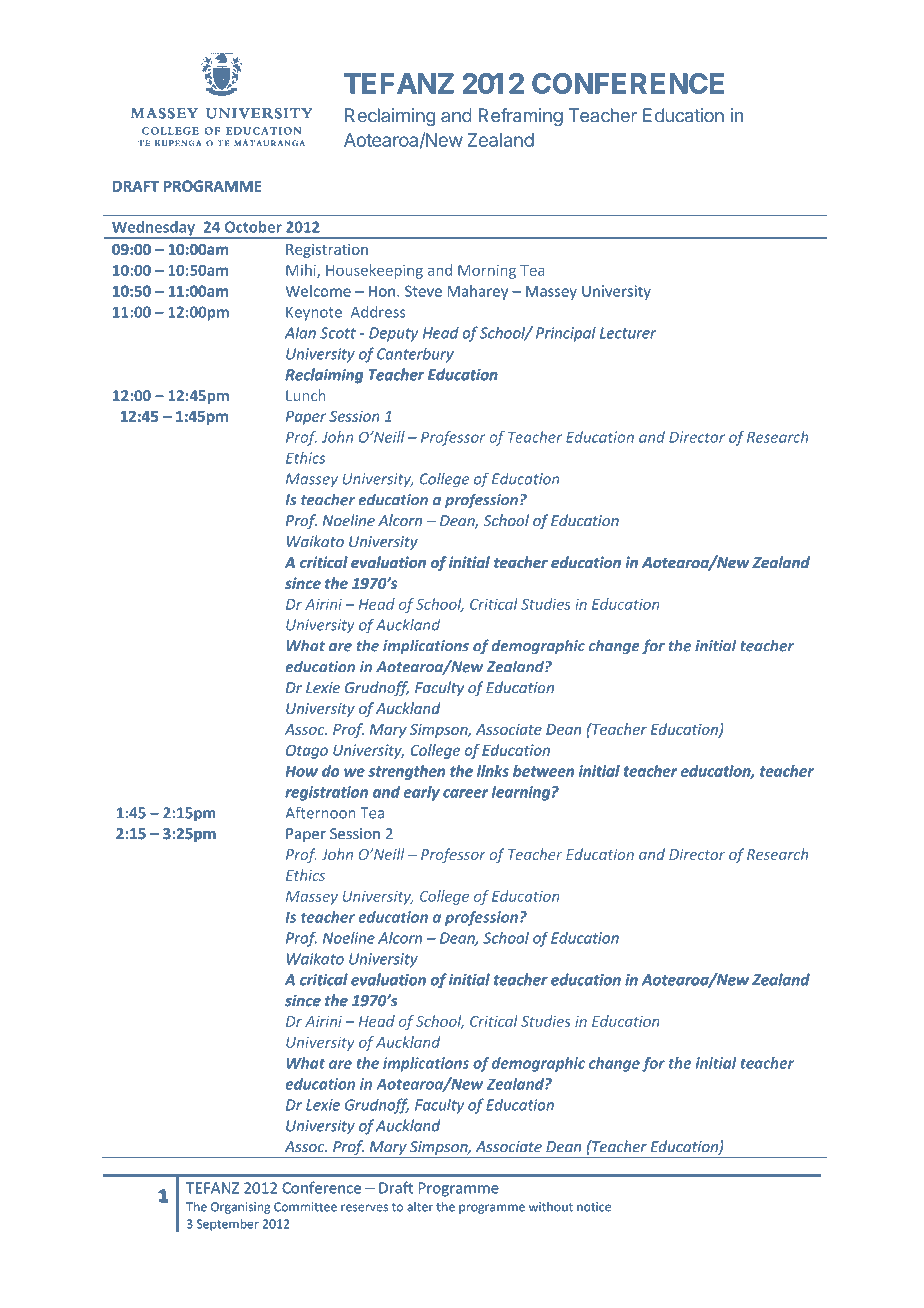  What do you see at coordinates (407, 772) in the screenshot?
I see `strengthen` at bounding box center [407, 772].
